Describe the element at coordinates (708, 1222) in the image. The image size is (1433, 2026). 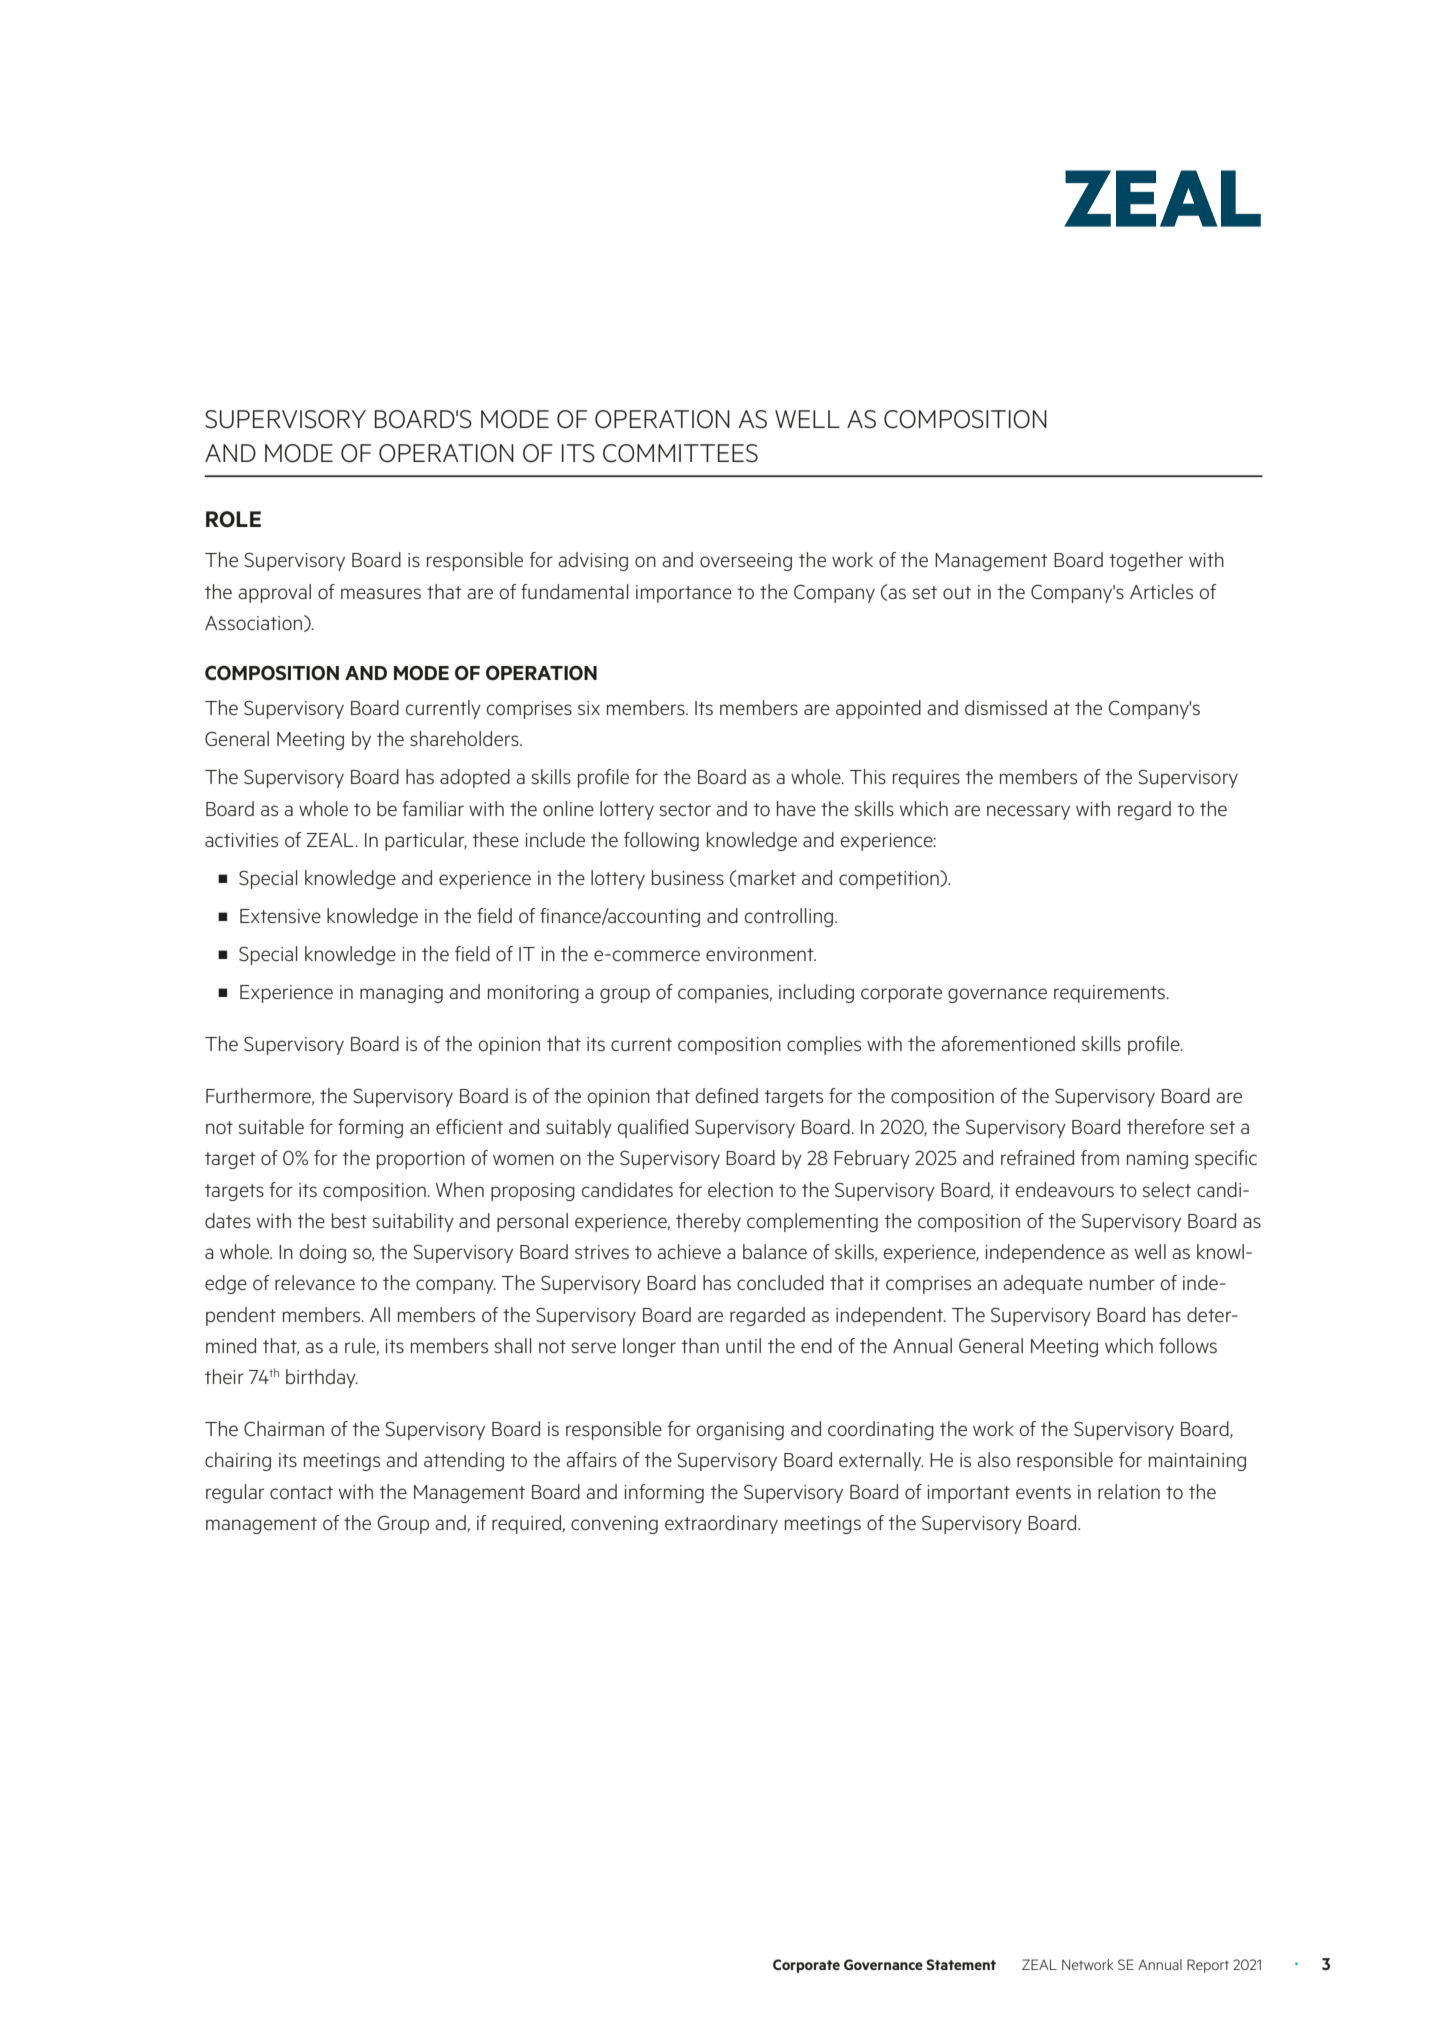
I see `thereby` at that location.
